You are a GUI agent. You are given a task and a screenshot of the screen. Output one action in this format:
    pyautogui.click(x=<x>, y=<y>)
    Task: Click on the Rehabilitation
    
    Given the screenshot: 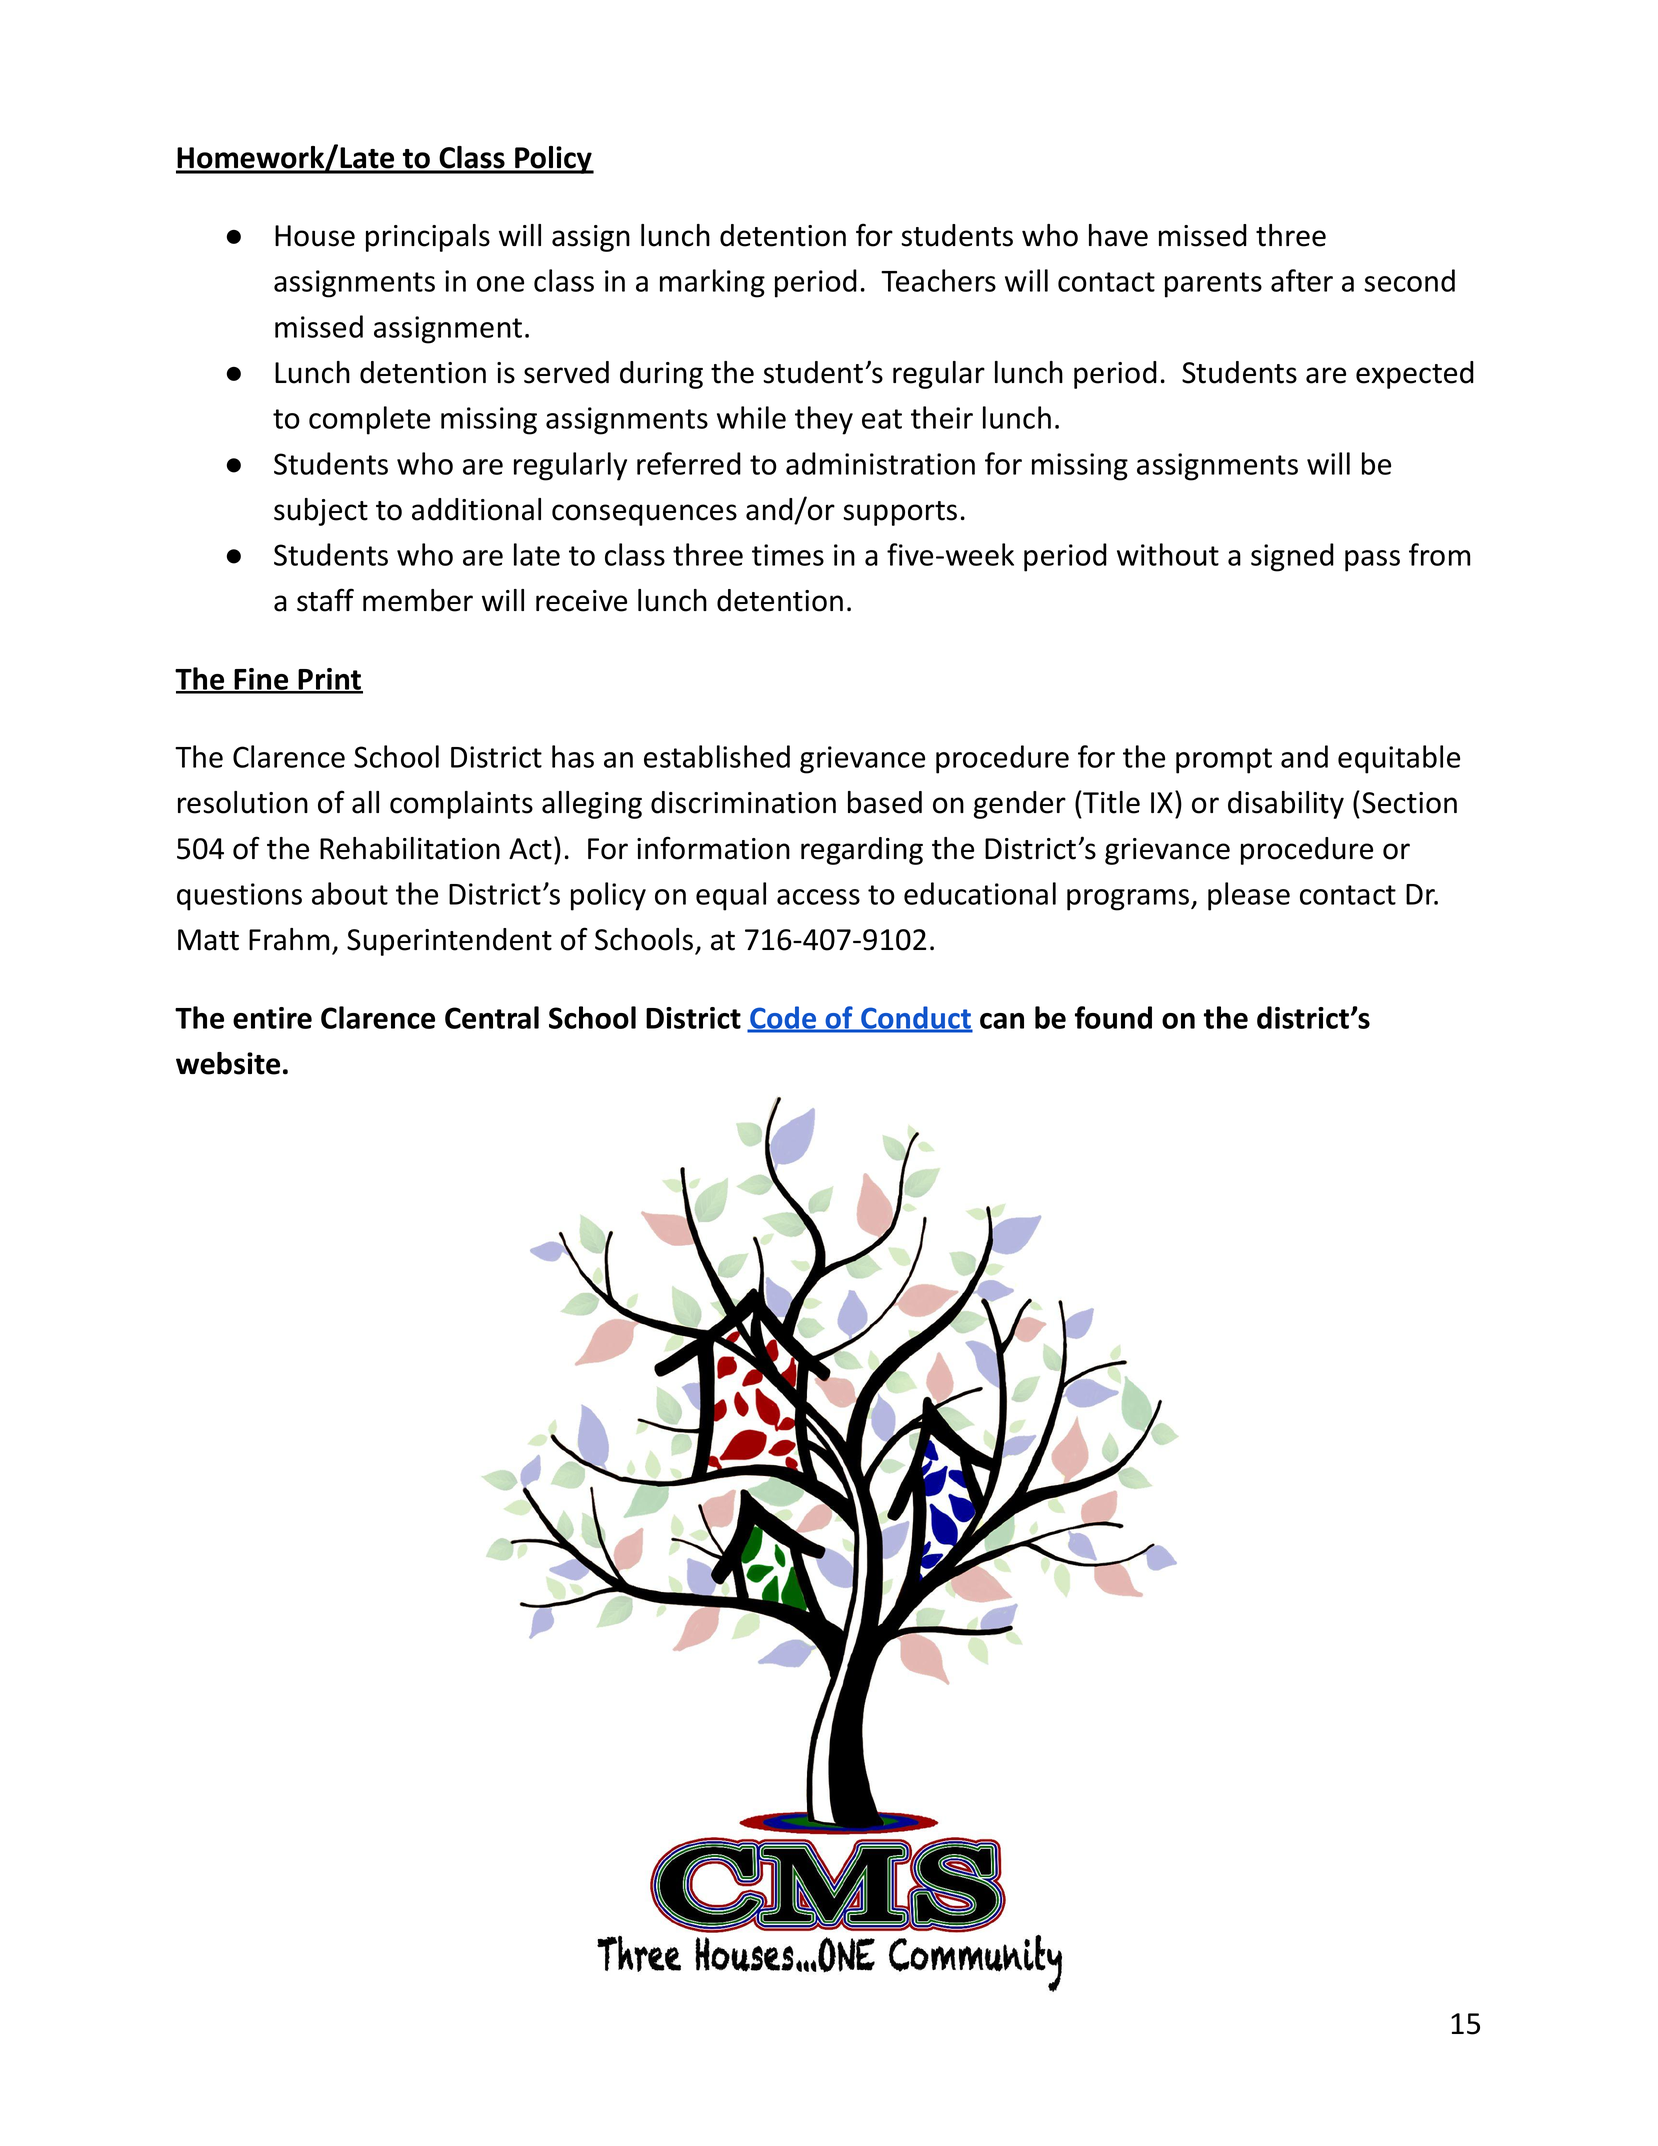 What is the action you would take?
    pyautogui.click(x=410, y=848)
